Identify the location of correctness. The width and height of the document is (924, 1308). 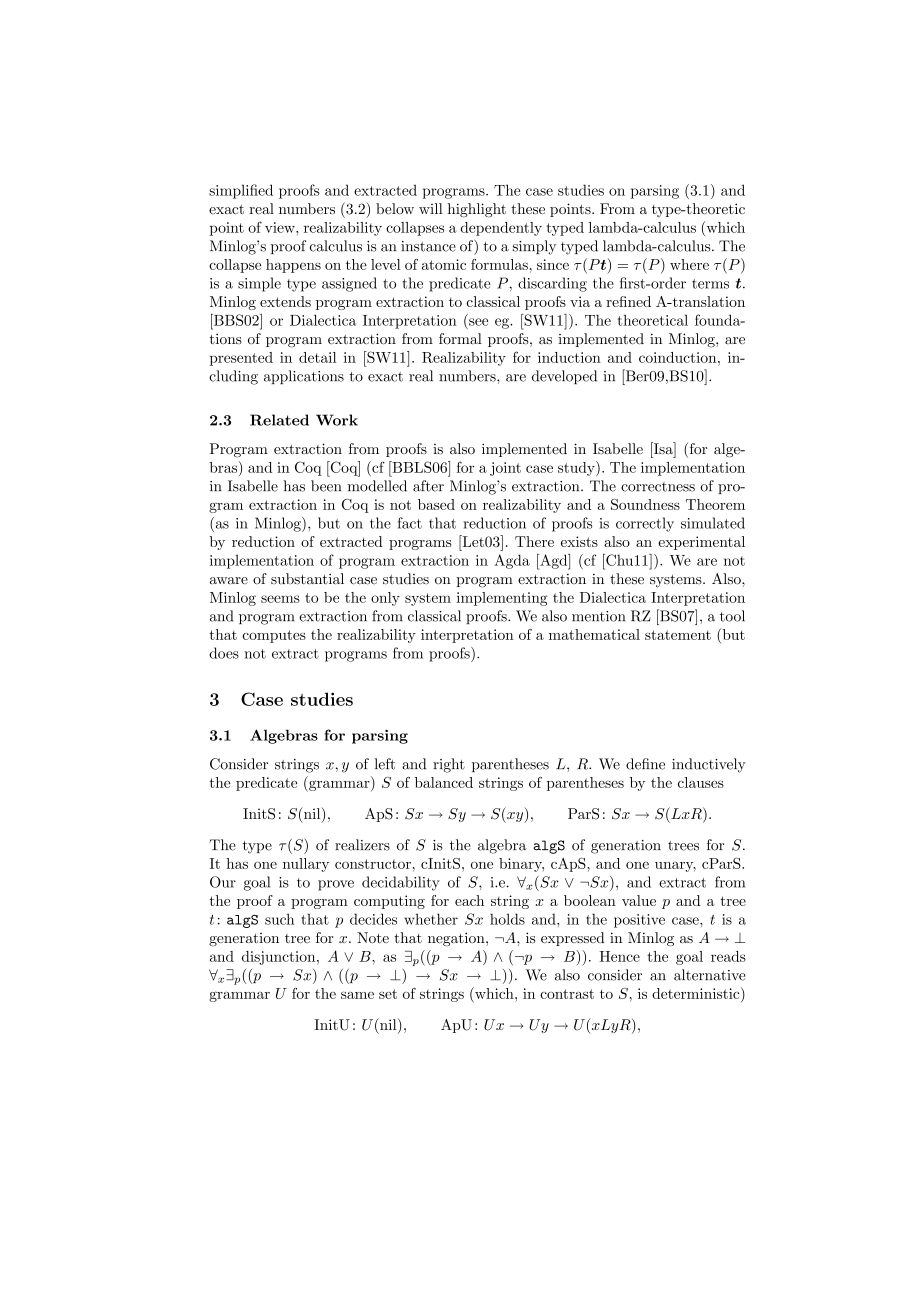
(658, 487).
